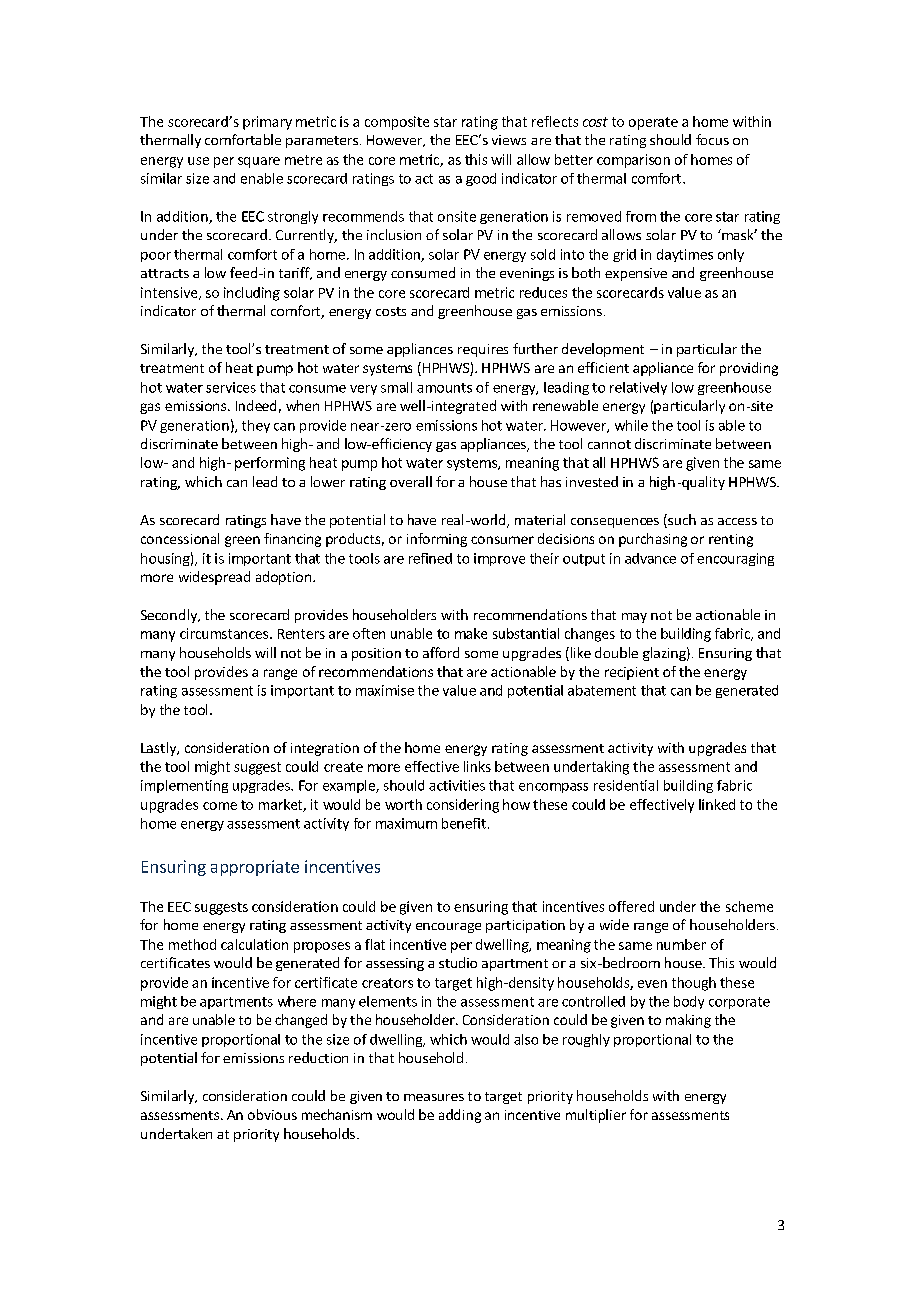 This screenshot has height=1308, width=924. What do you see at coordinates (717, 804) in the screenshot?
I see `linked` at bounding box center [717, 804].
